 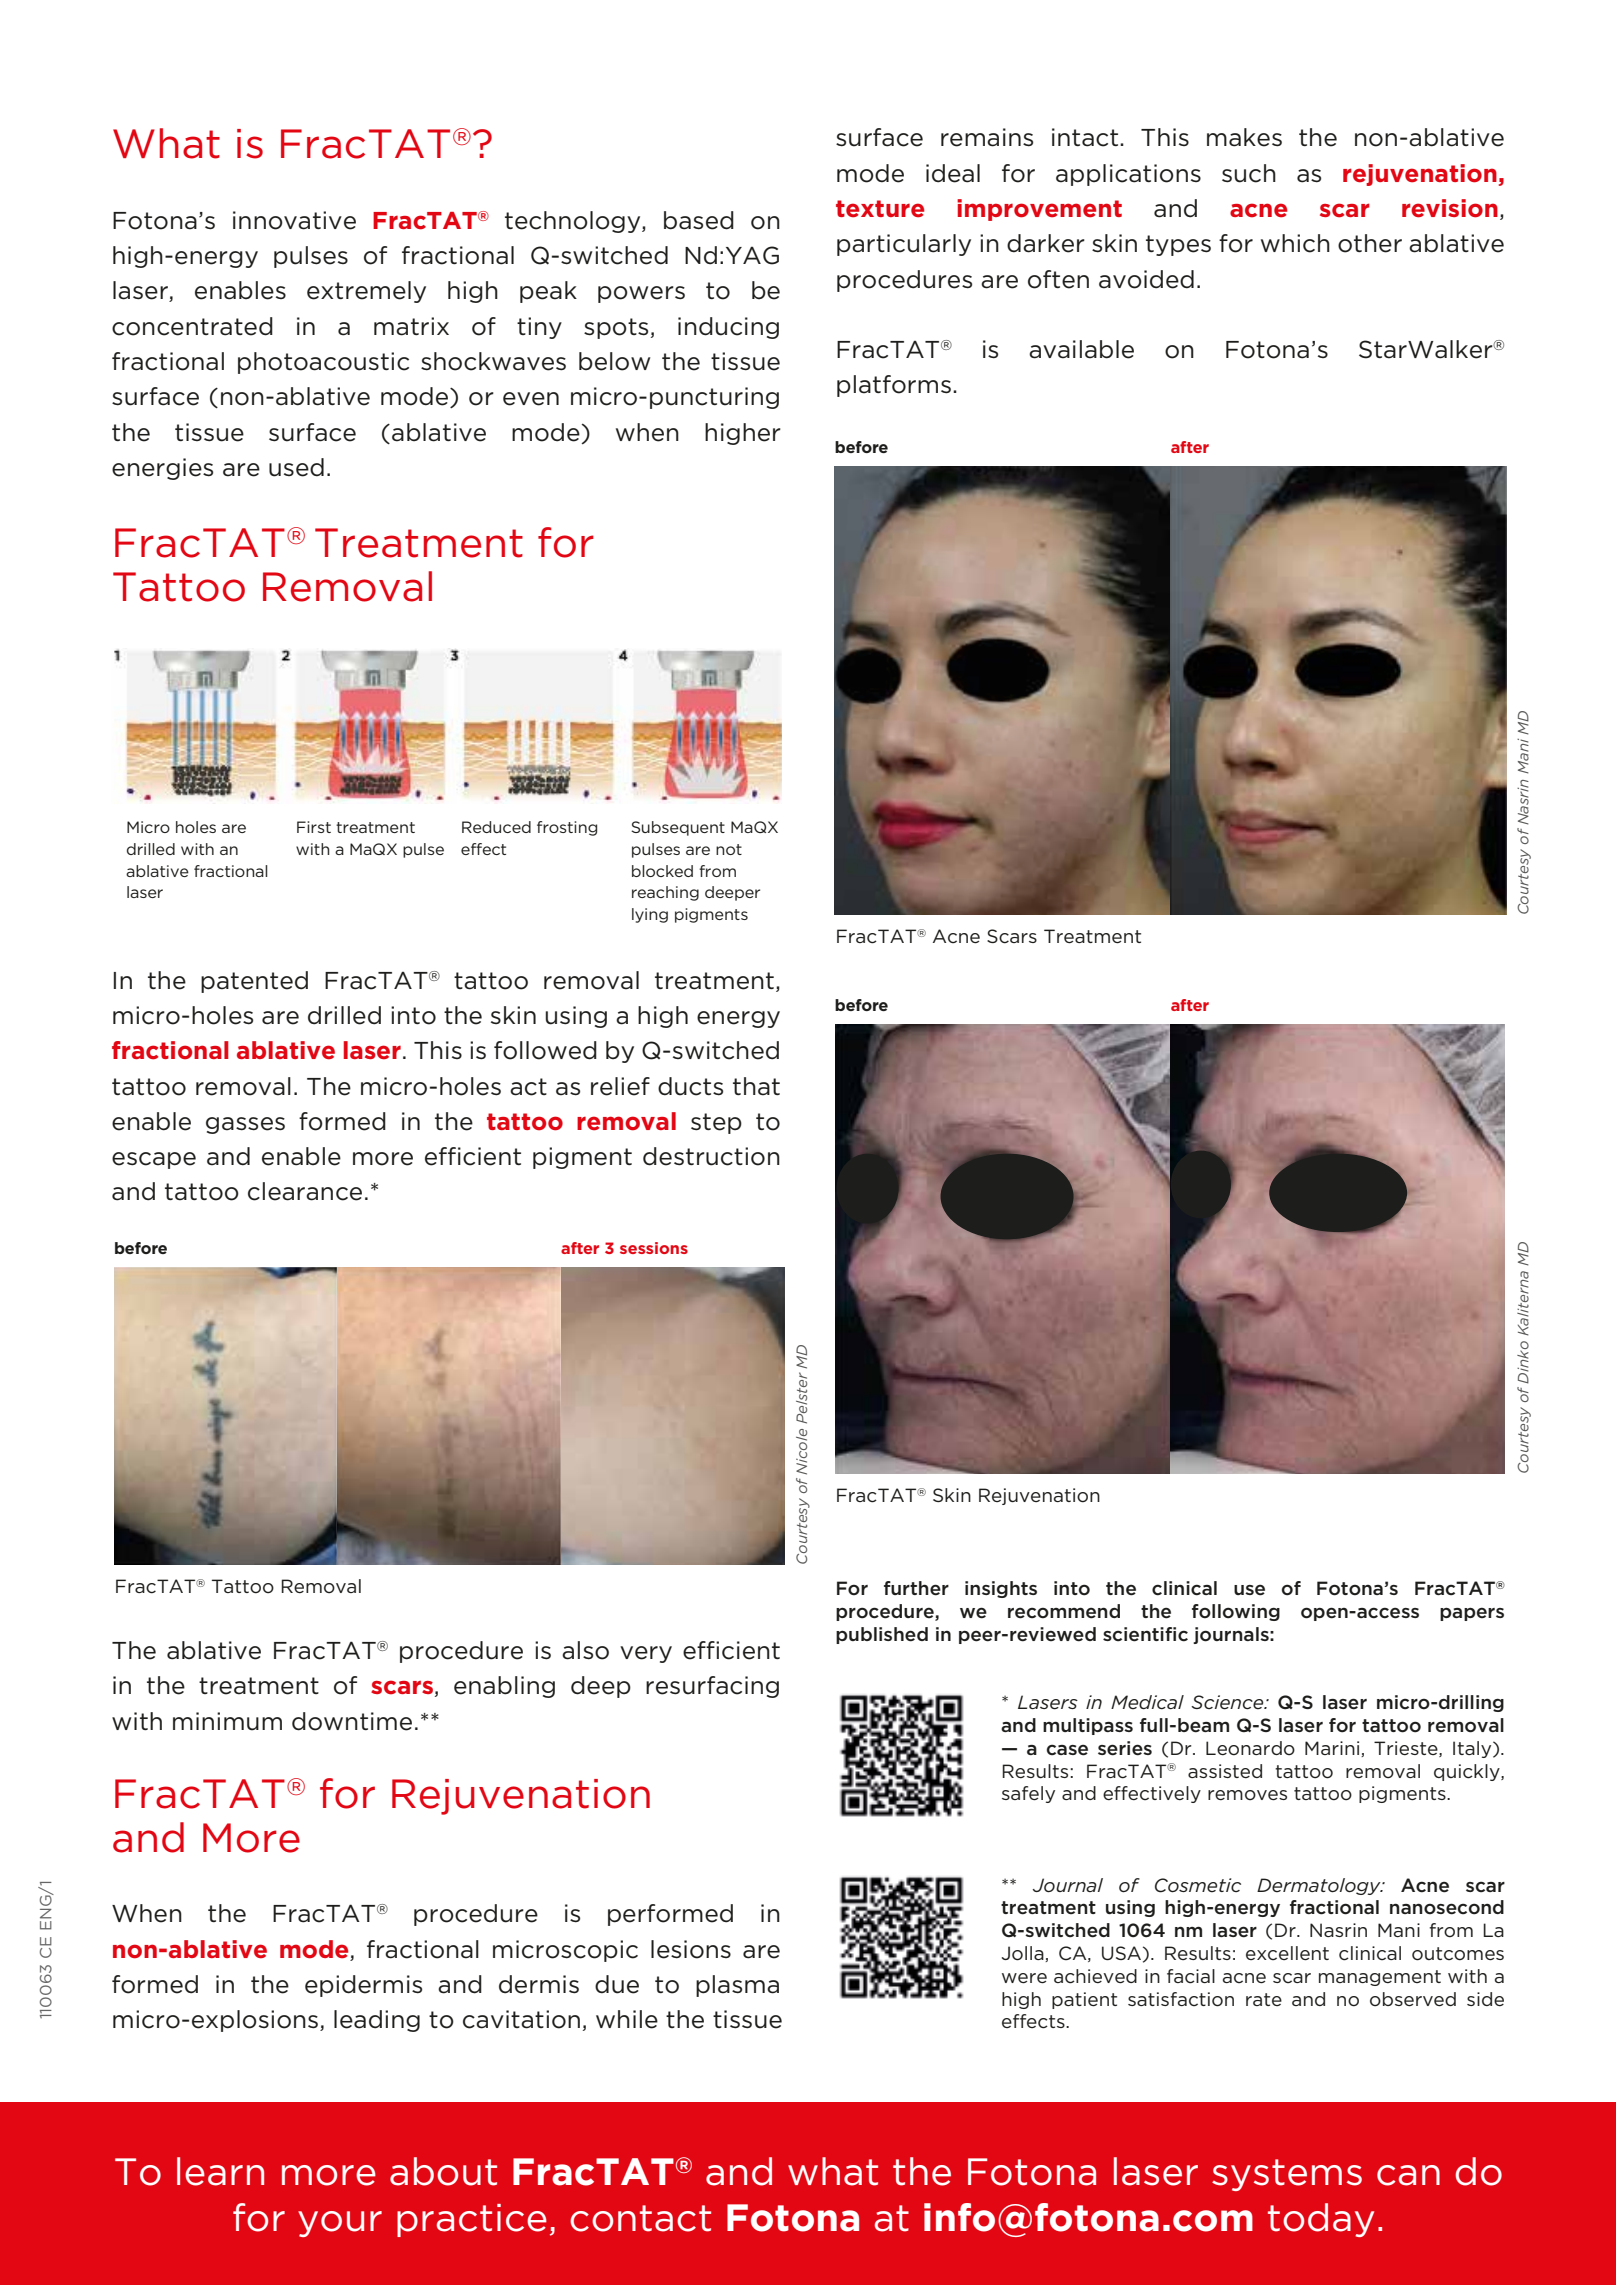 I want to click on published, so click(x=882, y=1635).
